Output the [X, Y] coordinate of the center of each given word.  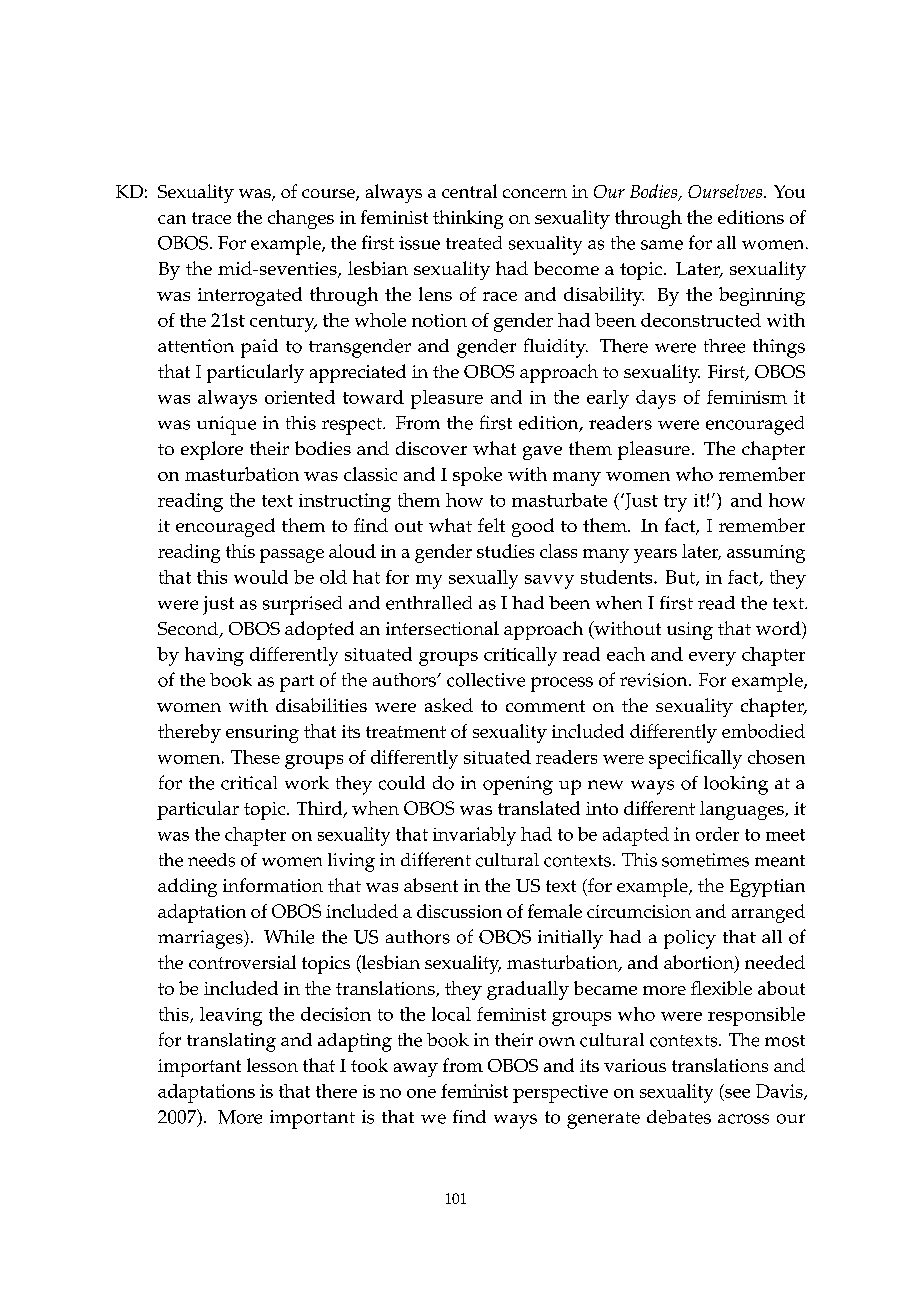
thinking [468, 219]
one [421, 1093]
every [712, 659]
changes [301, 219]
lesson [272, 1065]
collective [486, 680]
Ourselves [726, 191]
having [214, 656]
